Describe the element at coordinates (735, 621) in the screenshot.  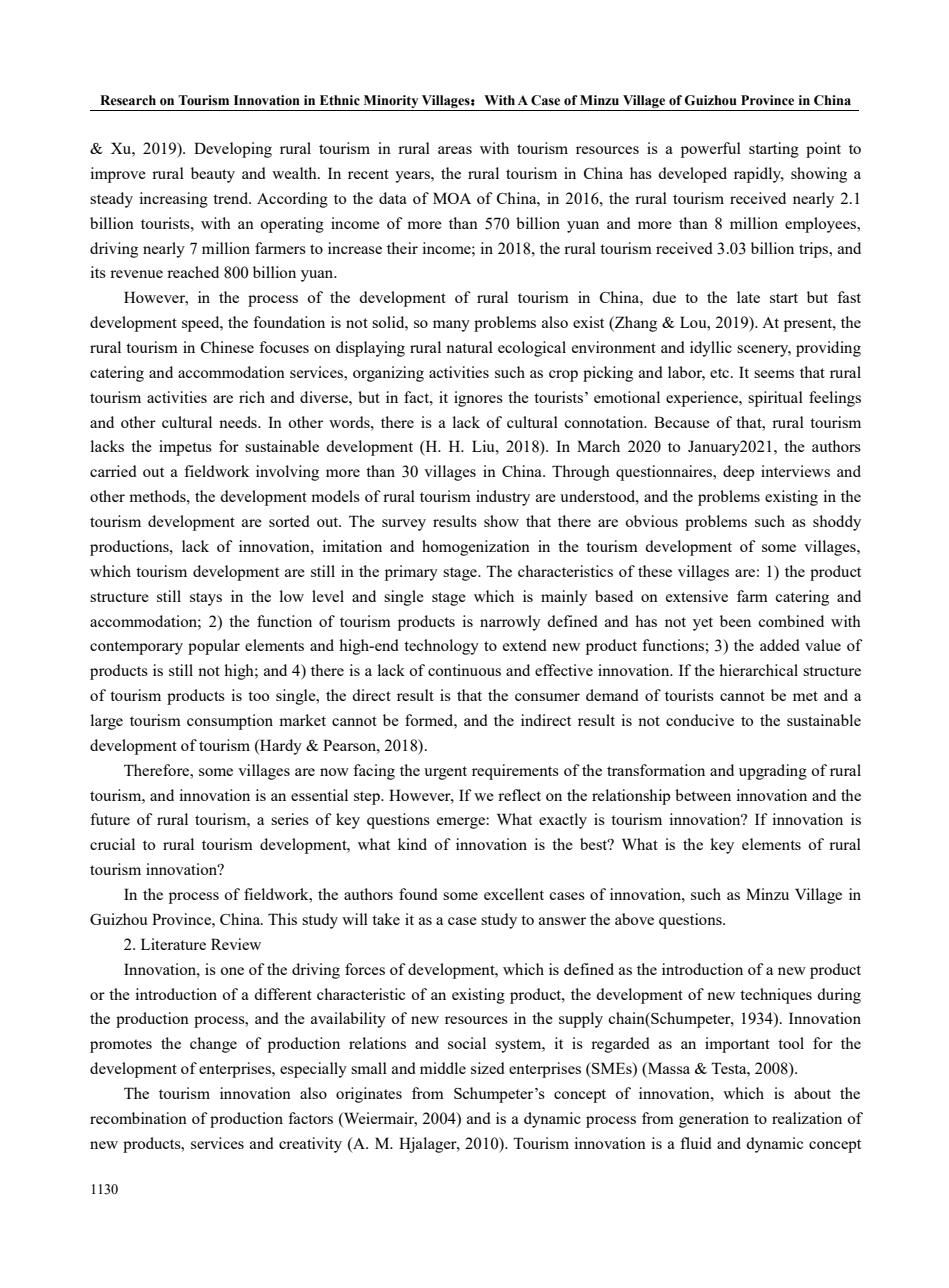
I see `been` at that location.
